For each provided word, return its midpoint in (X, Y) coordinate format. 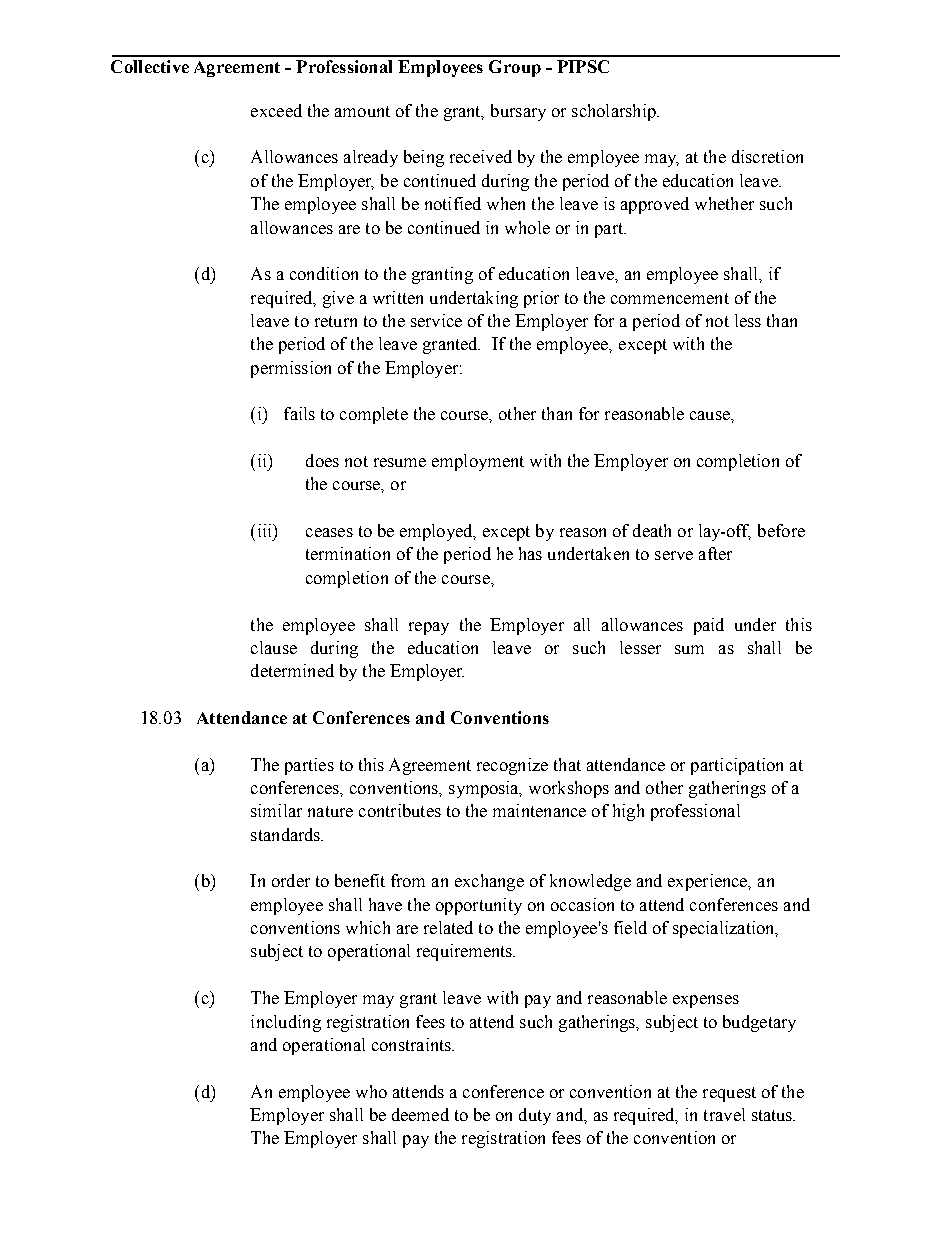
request (729, 1094)
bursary (518, 112)
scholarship (615, 112)
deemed (420, 1114)
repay (429, 628)
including (286, 1023)
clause (274, 647)
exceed (276, 110)
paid (709, 626)
